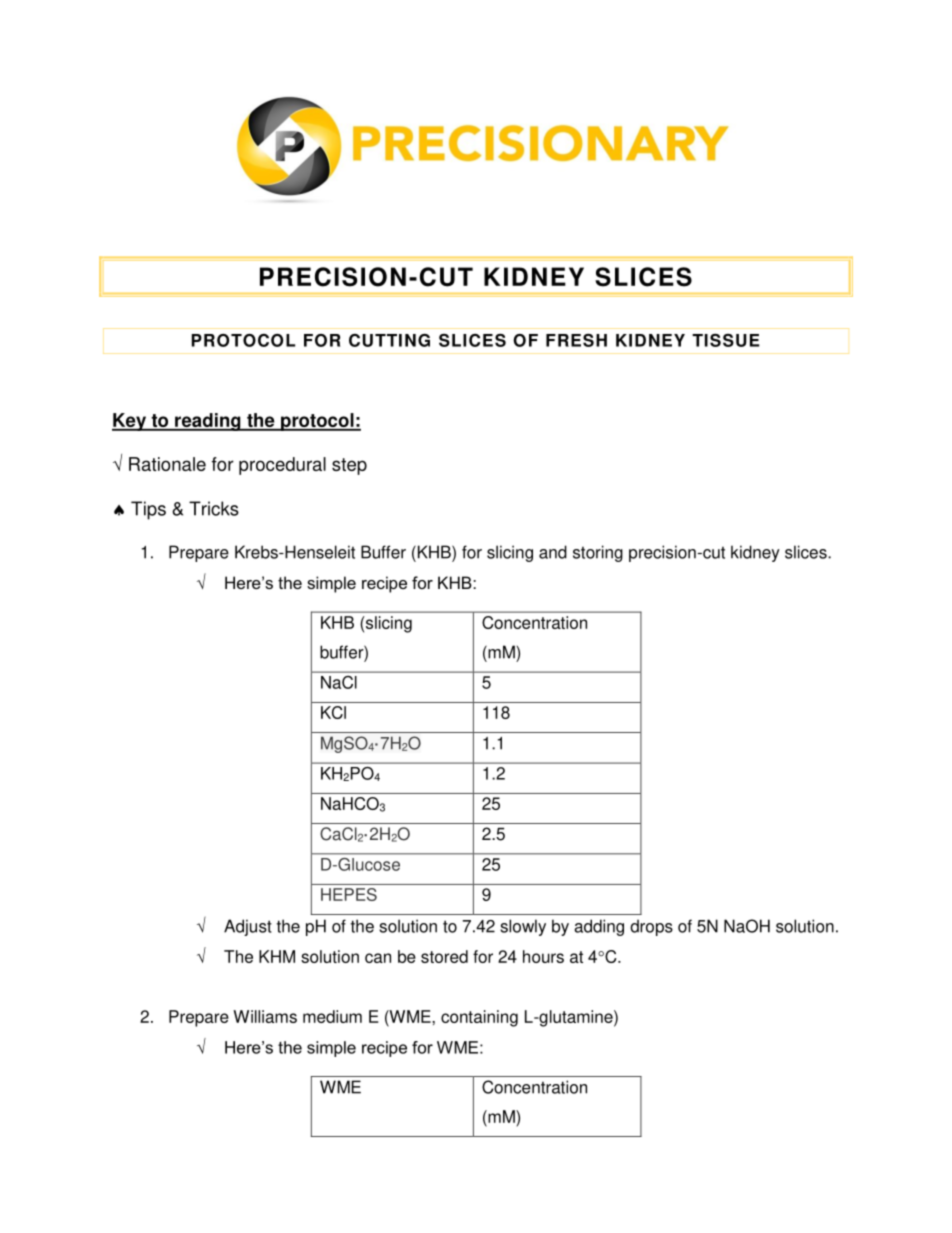 The image size is (952, 1233). What do you see at coordinates (389, 340) in the screenshot?
I see `CUTTING` at bounding box center [389, 340].
